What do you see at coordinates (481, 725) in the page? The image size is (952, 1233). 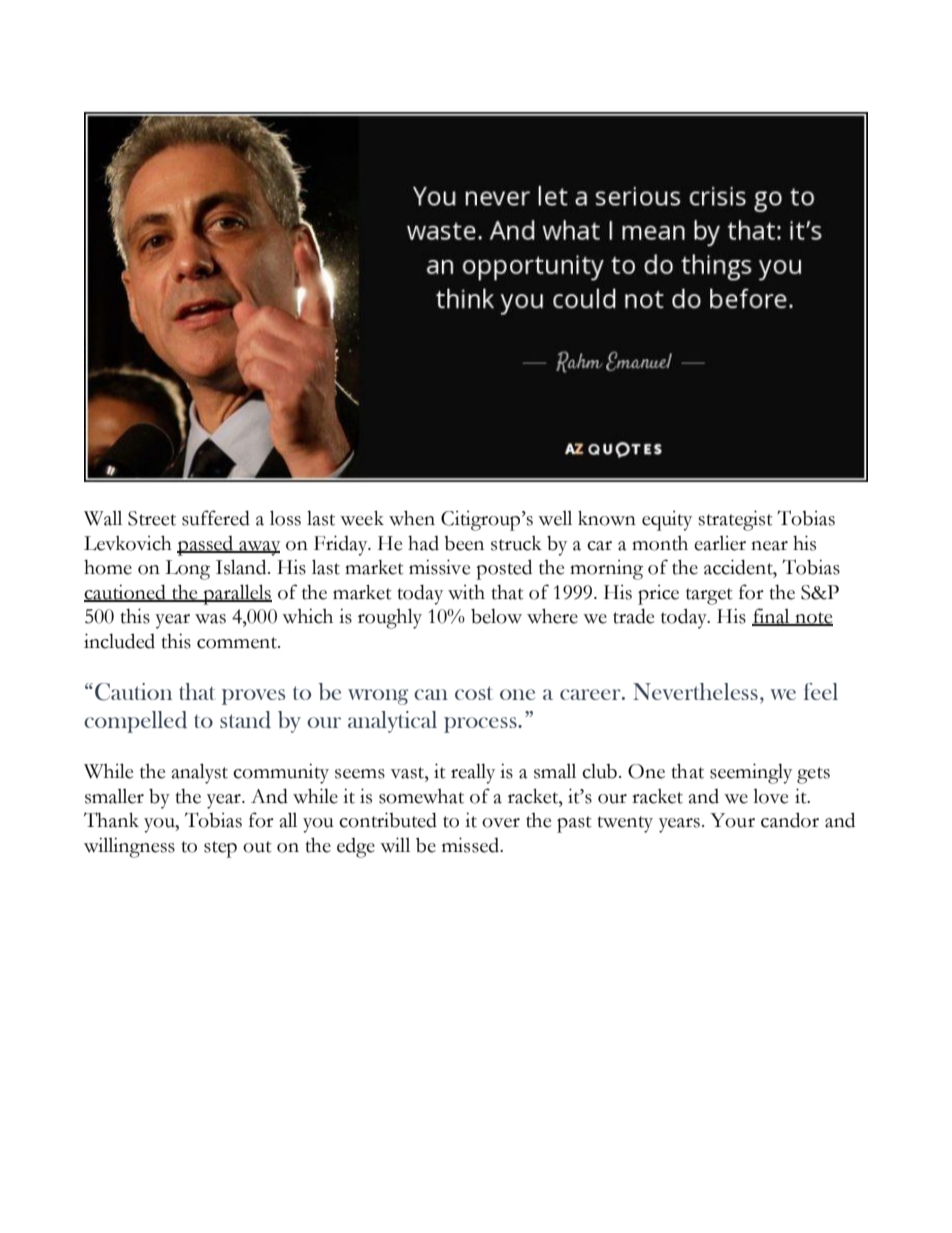 I see `process` at bounding box center [481, 725].
